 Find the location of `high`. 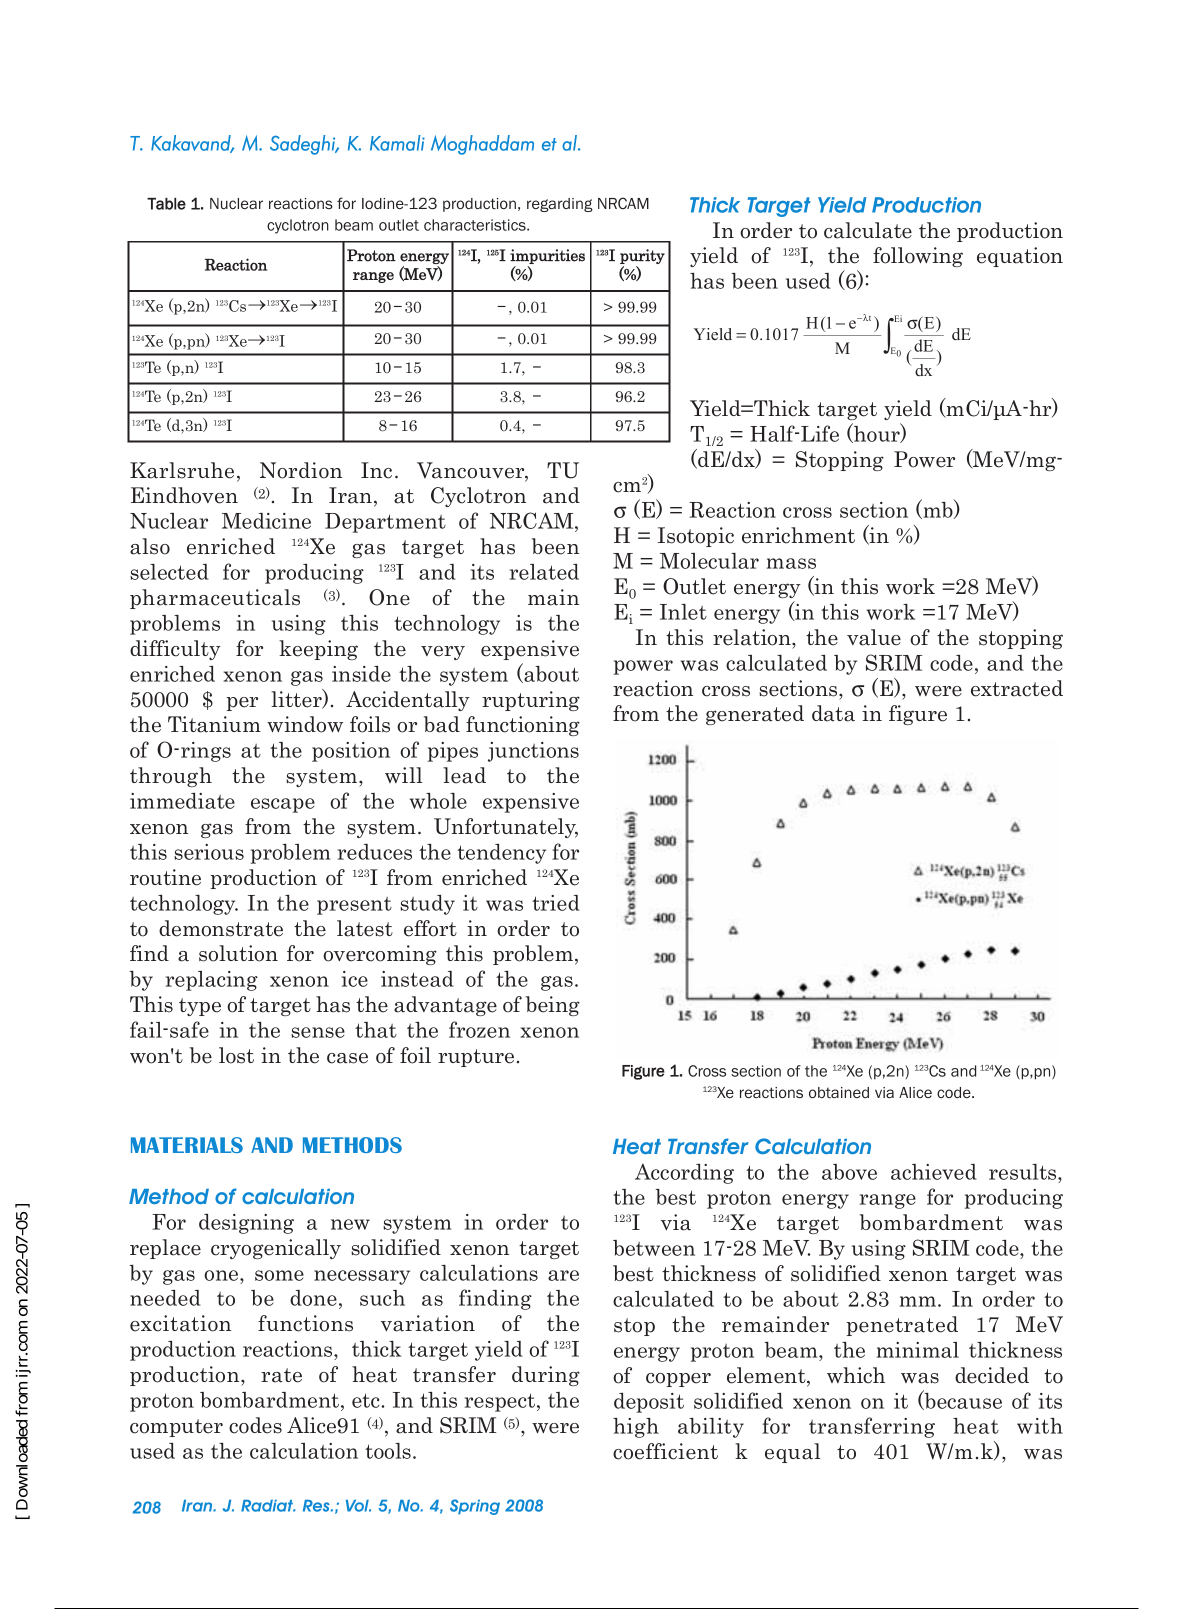

high is located at coordinates (636, 1428).
